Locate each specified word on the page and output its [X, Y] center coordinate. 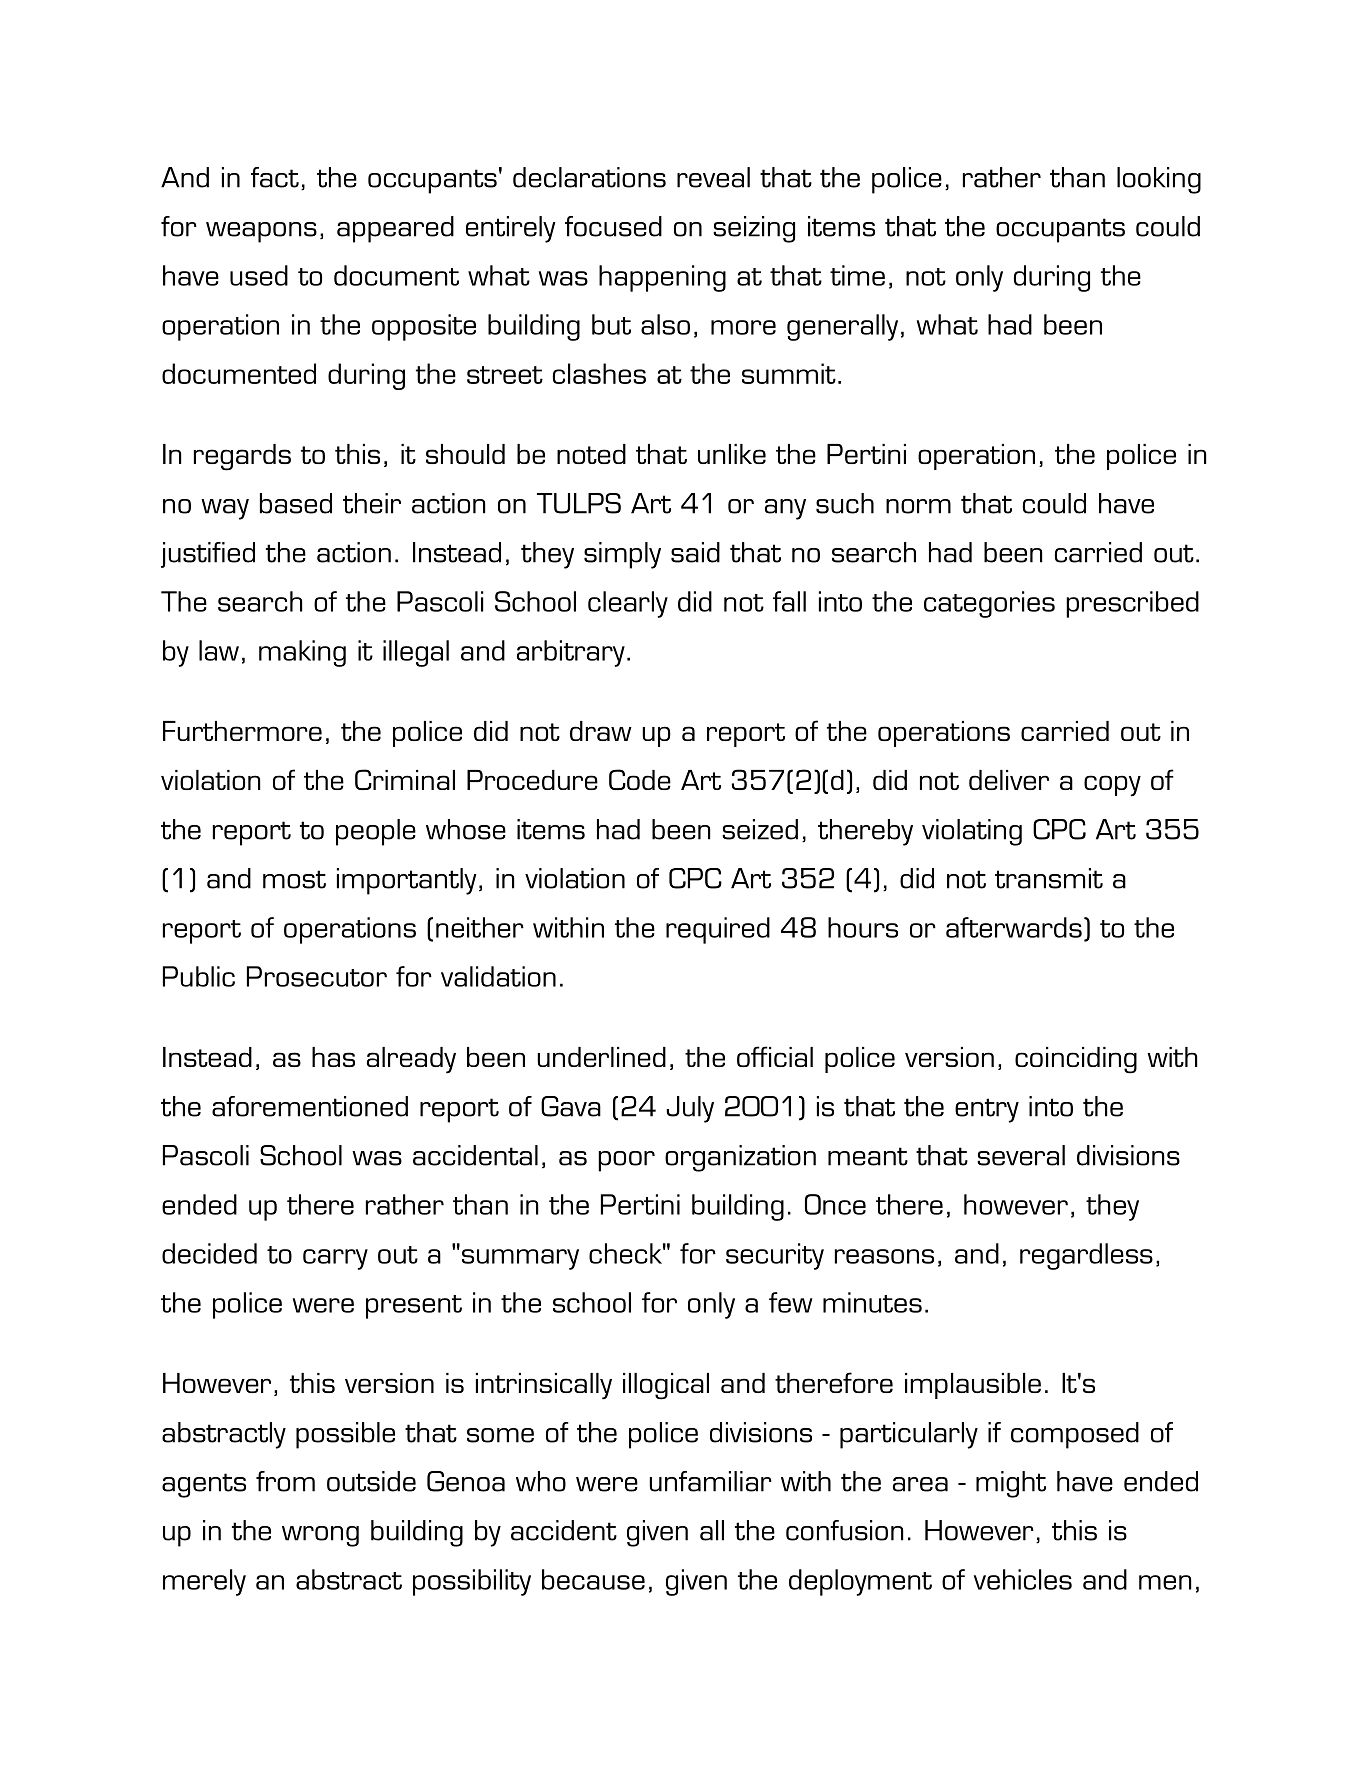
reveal [713, 177]
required [718, 930]
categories [989, 604]
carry [335, 1259]
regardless [1086, 1256]
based [296, 503]
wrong [320, 1536]
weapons [261, 232]
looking [1159, 180]
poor [626, 1161]
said [695, 552]
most [294, 879]
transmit [1049, 878]
